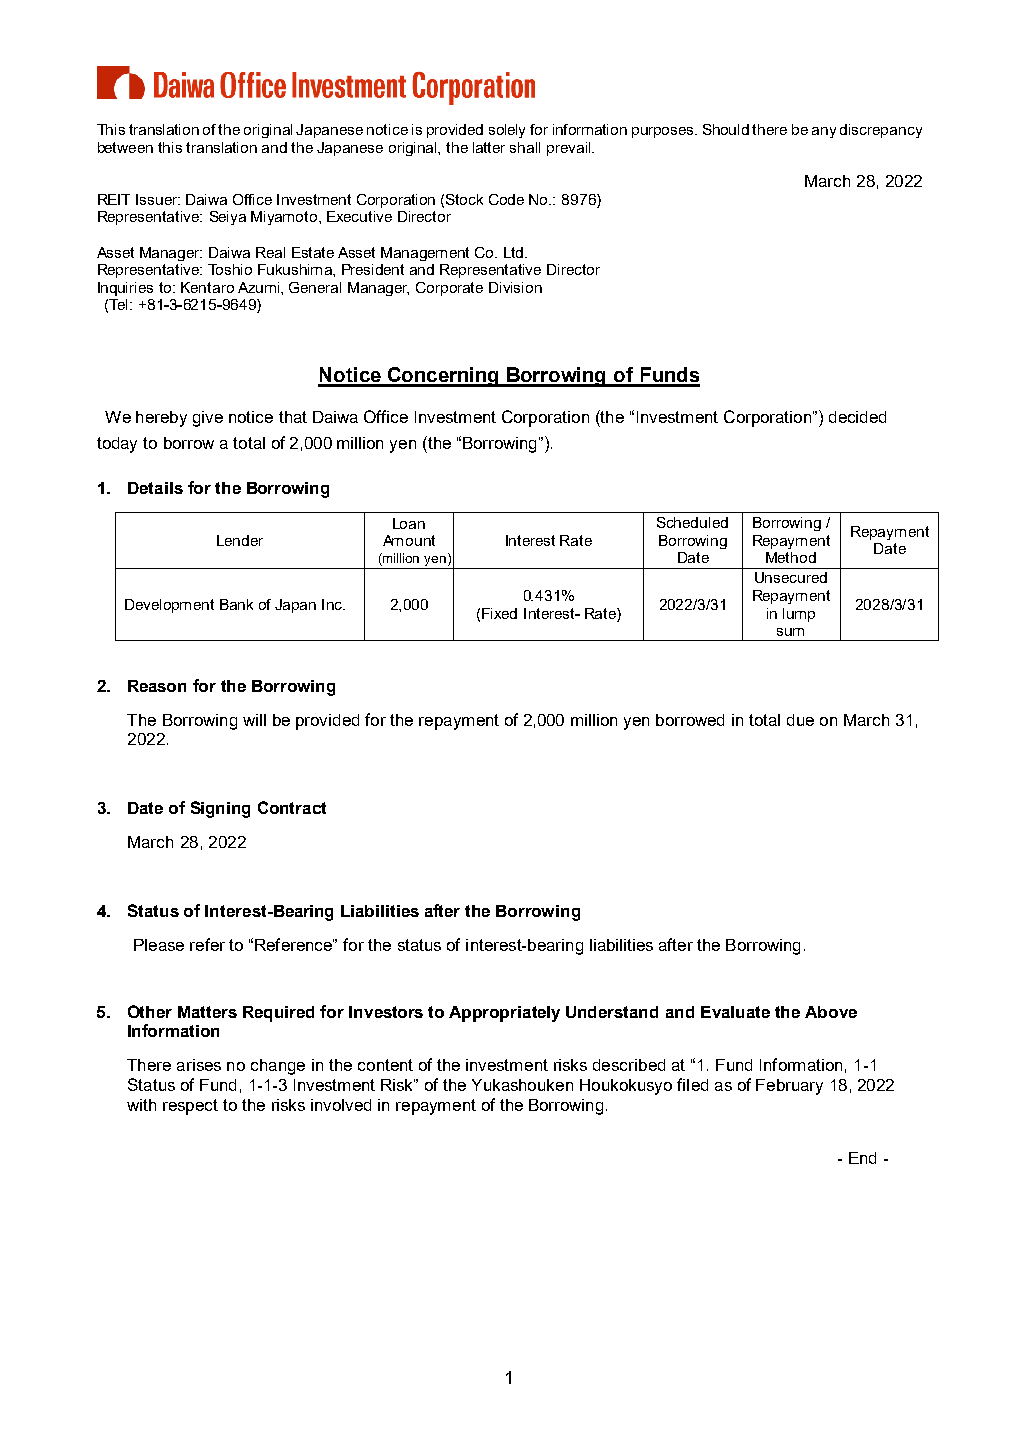 Image resolution: width=1015 pixels, height=1436 pixels. Describe the element at coordinates (504, 1014) in the screenshot. I see `Appropriately` at that location.
